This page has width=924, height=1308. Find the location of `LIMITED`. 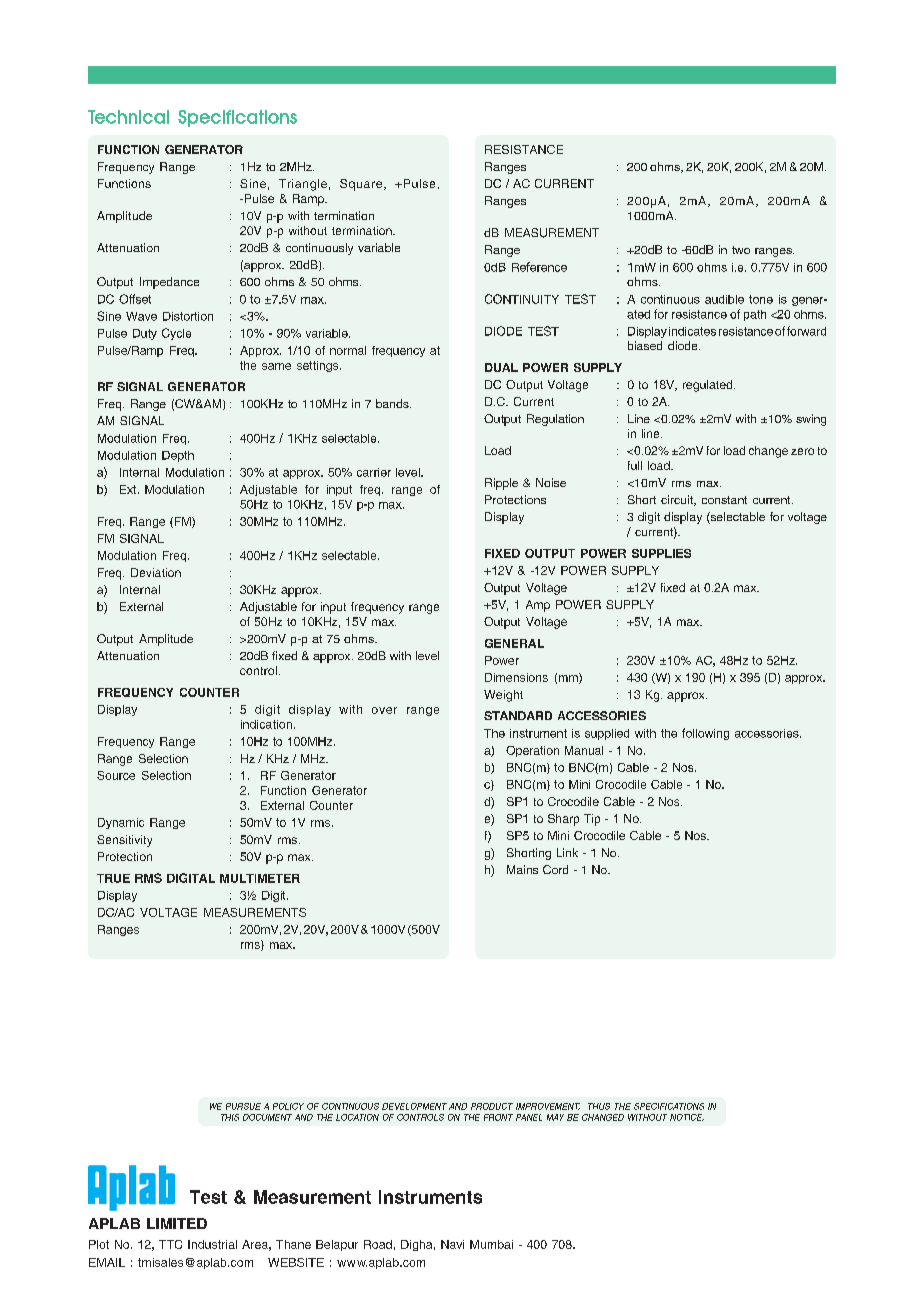

LIMITED is located at coordinates (177, 1223).
